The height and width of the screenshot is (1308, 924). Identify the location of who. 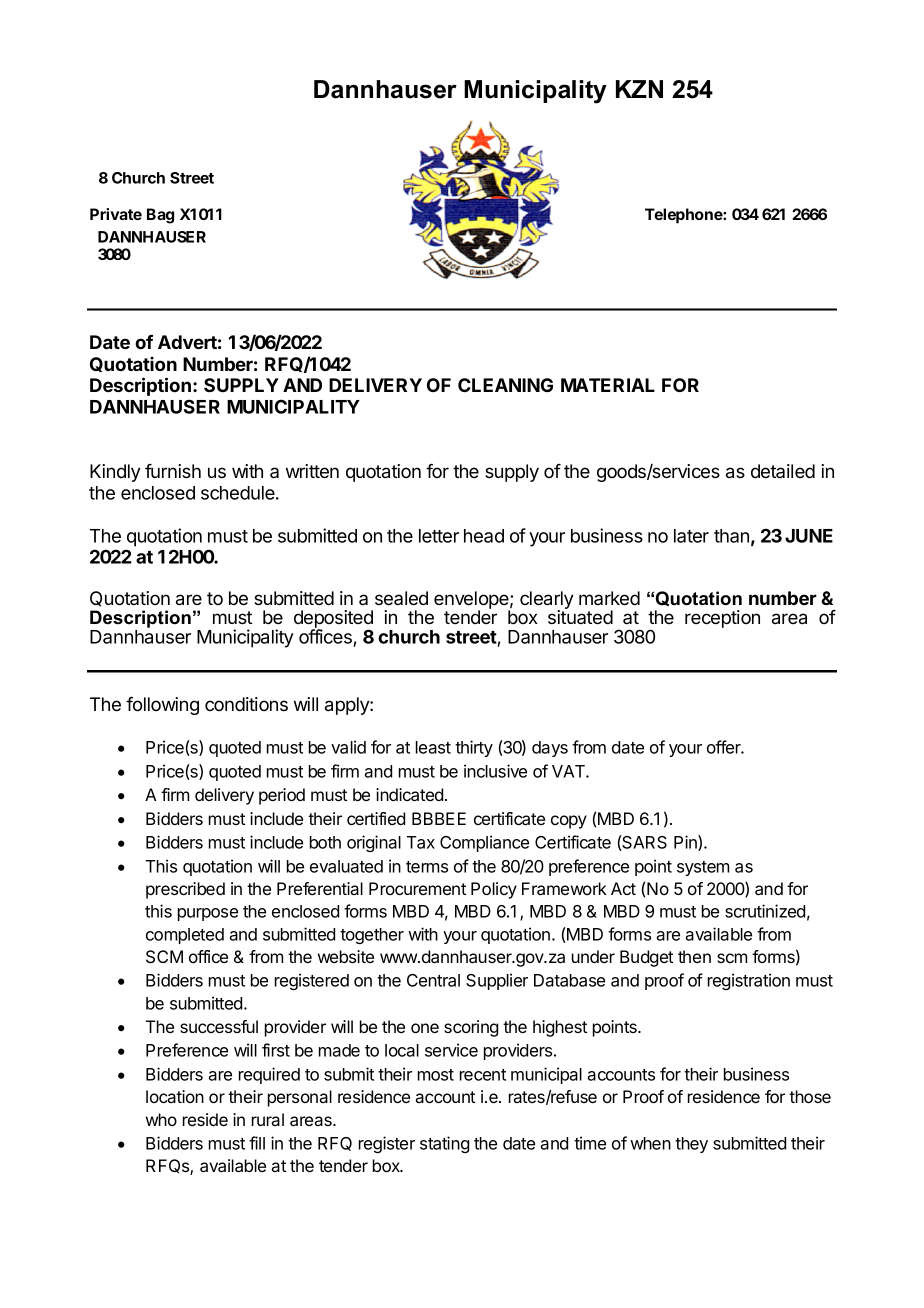
(161, 1119).
